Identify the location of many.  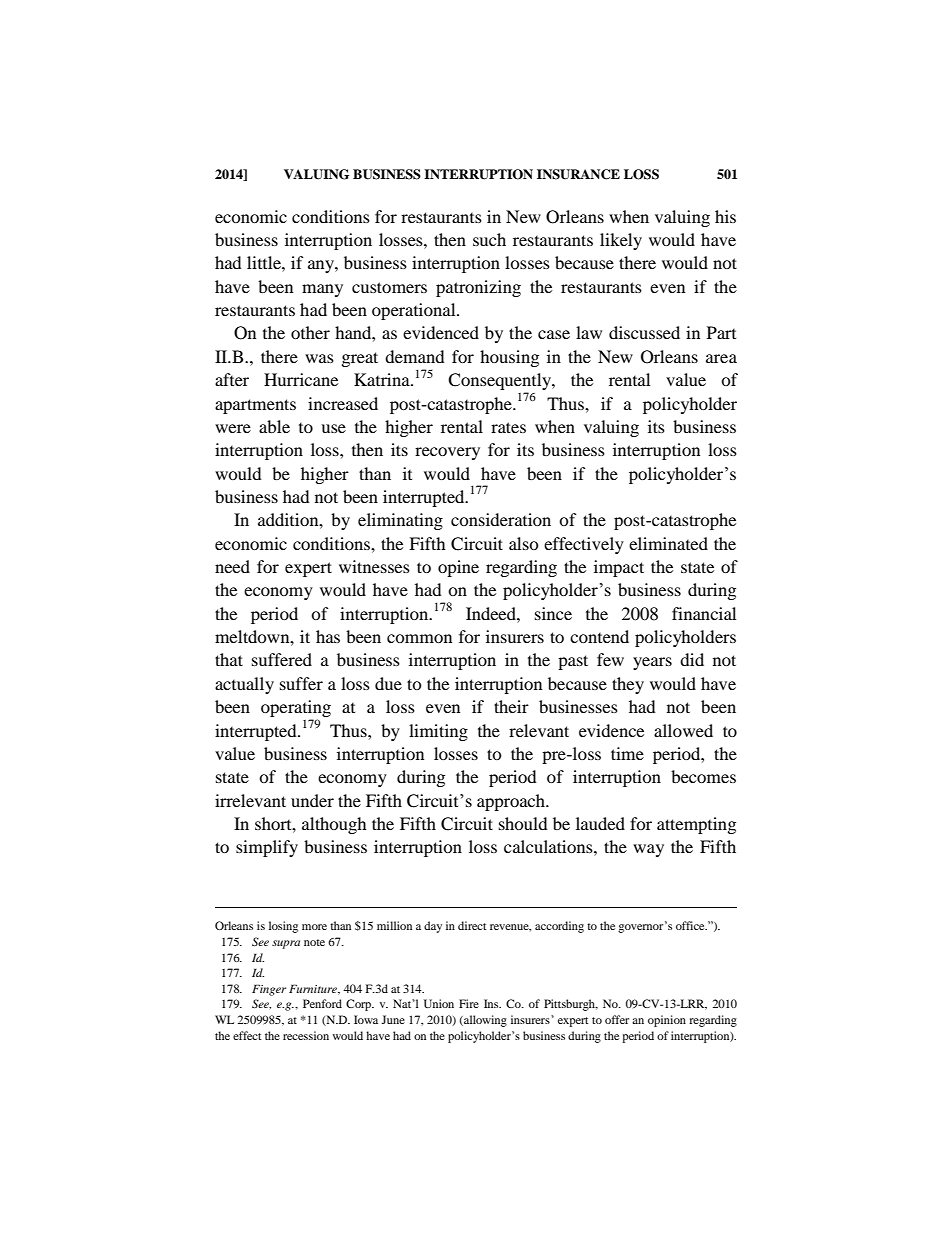
(322, 290).
